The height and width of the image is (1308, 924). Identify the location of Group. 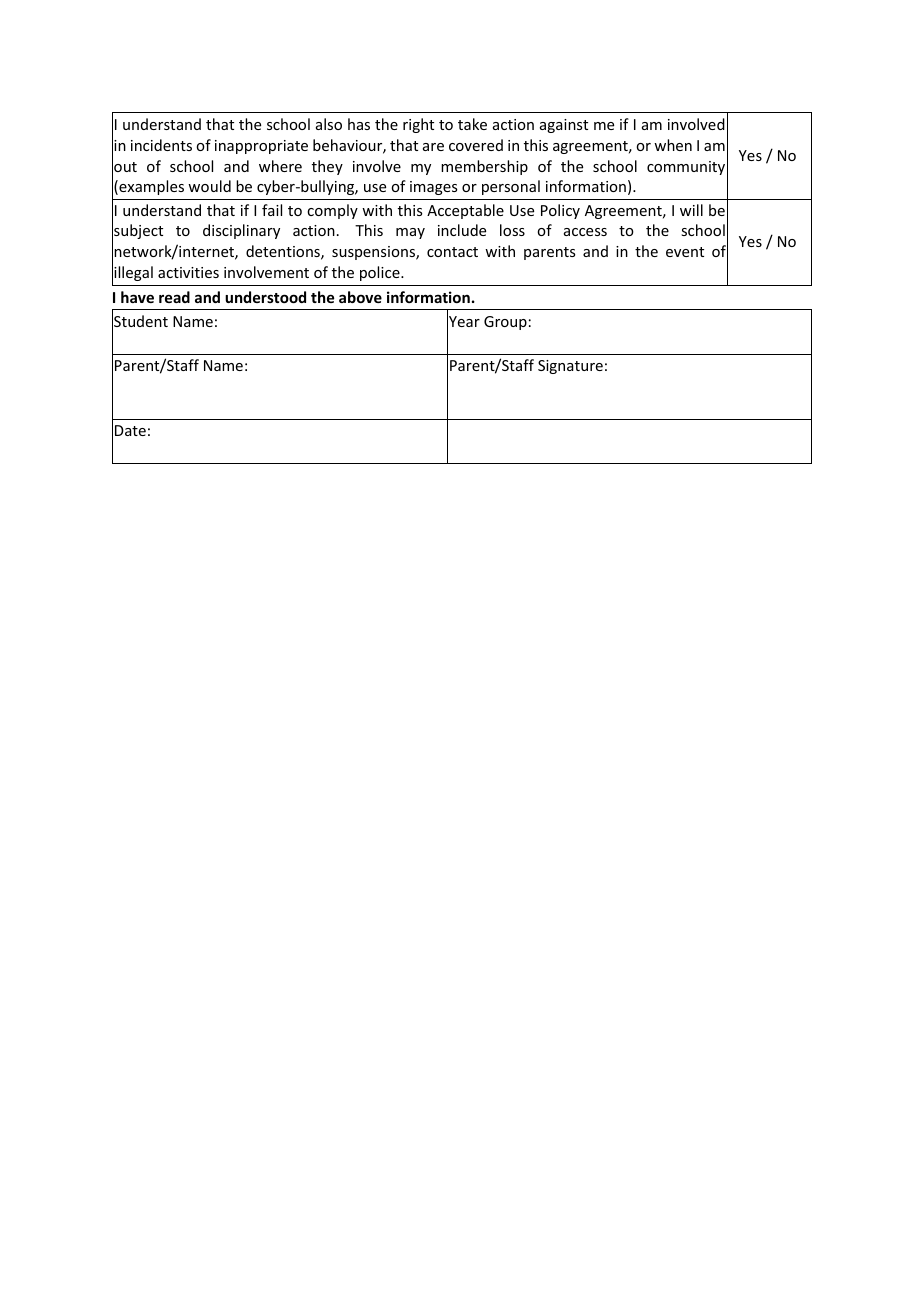
(505, 323).
